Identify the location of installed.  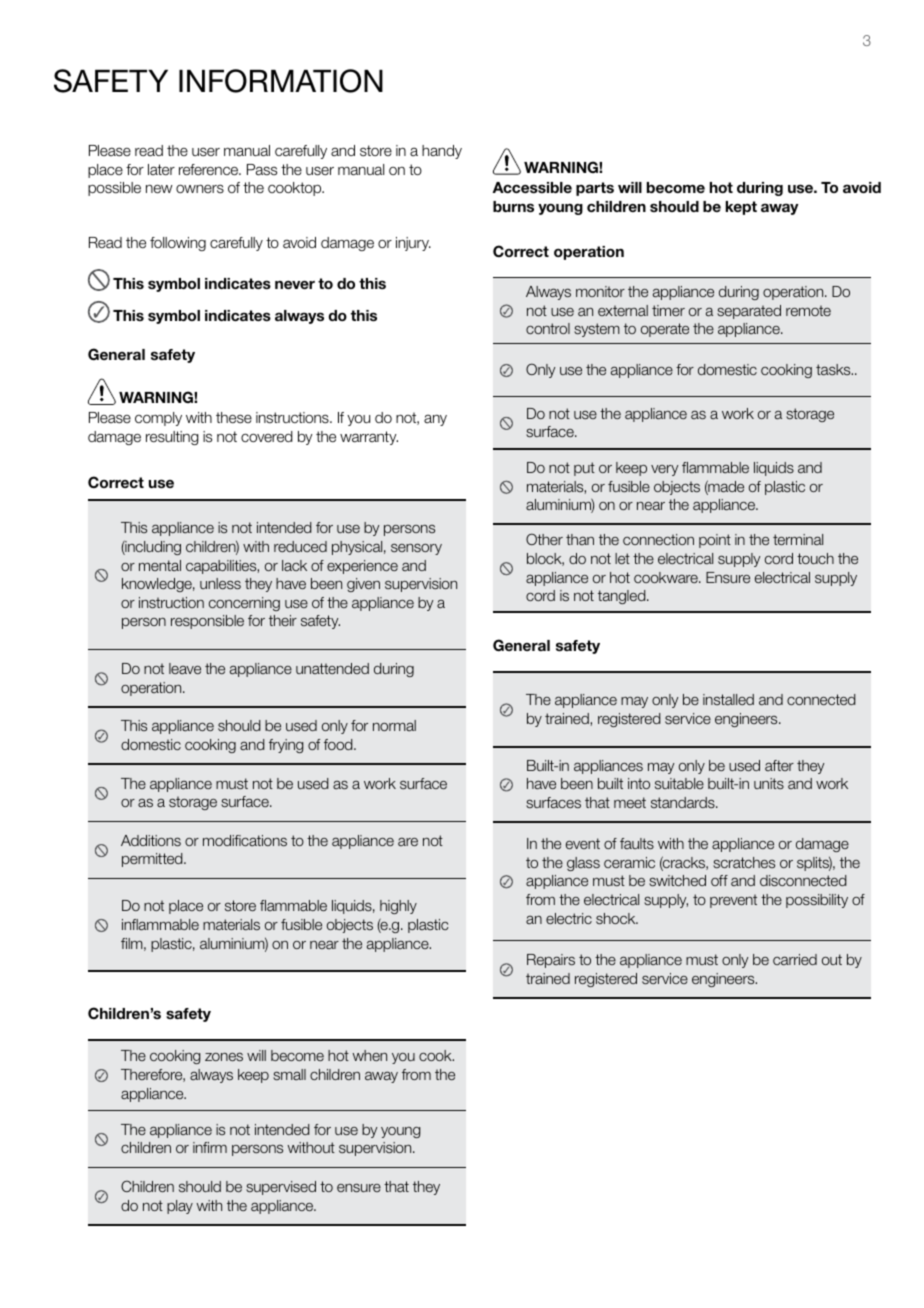
(728, 699).
